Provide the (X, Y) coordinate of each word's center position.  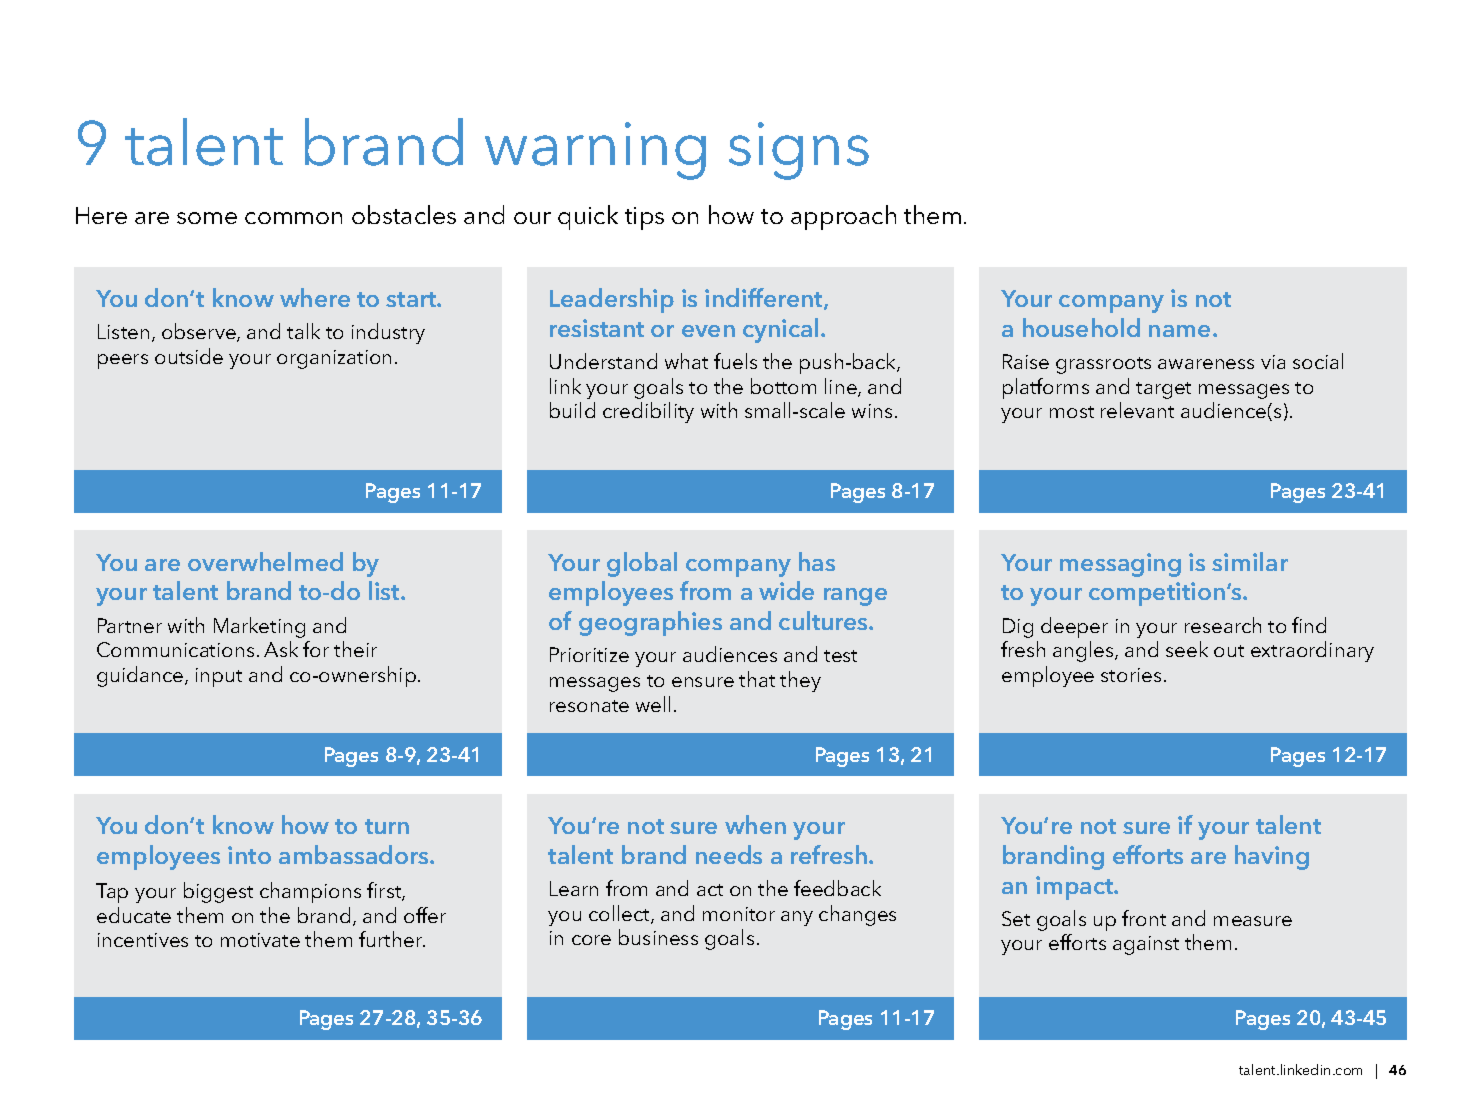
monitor (739, 914)
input (219, 677)
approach (843, 217)
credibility (648, 412)
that (757, 679)
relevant (1137, 410)
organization (334, 359)
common (293, 218)
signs (799, 151)
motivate (260, 940)
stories (1131, 675)
